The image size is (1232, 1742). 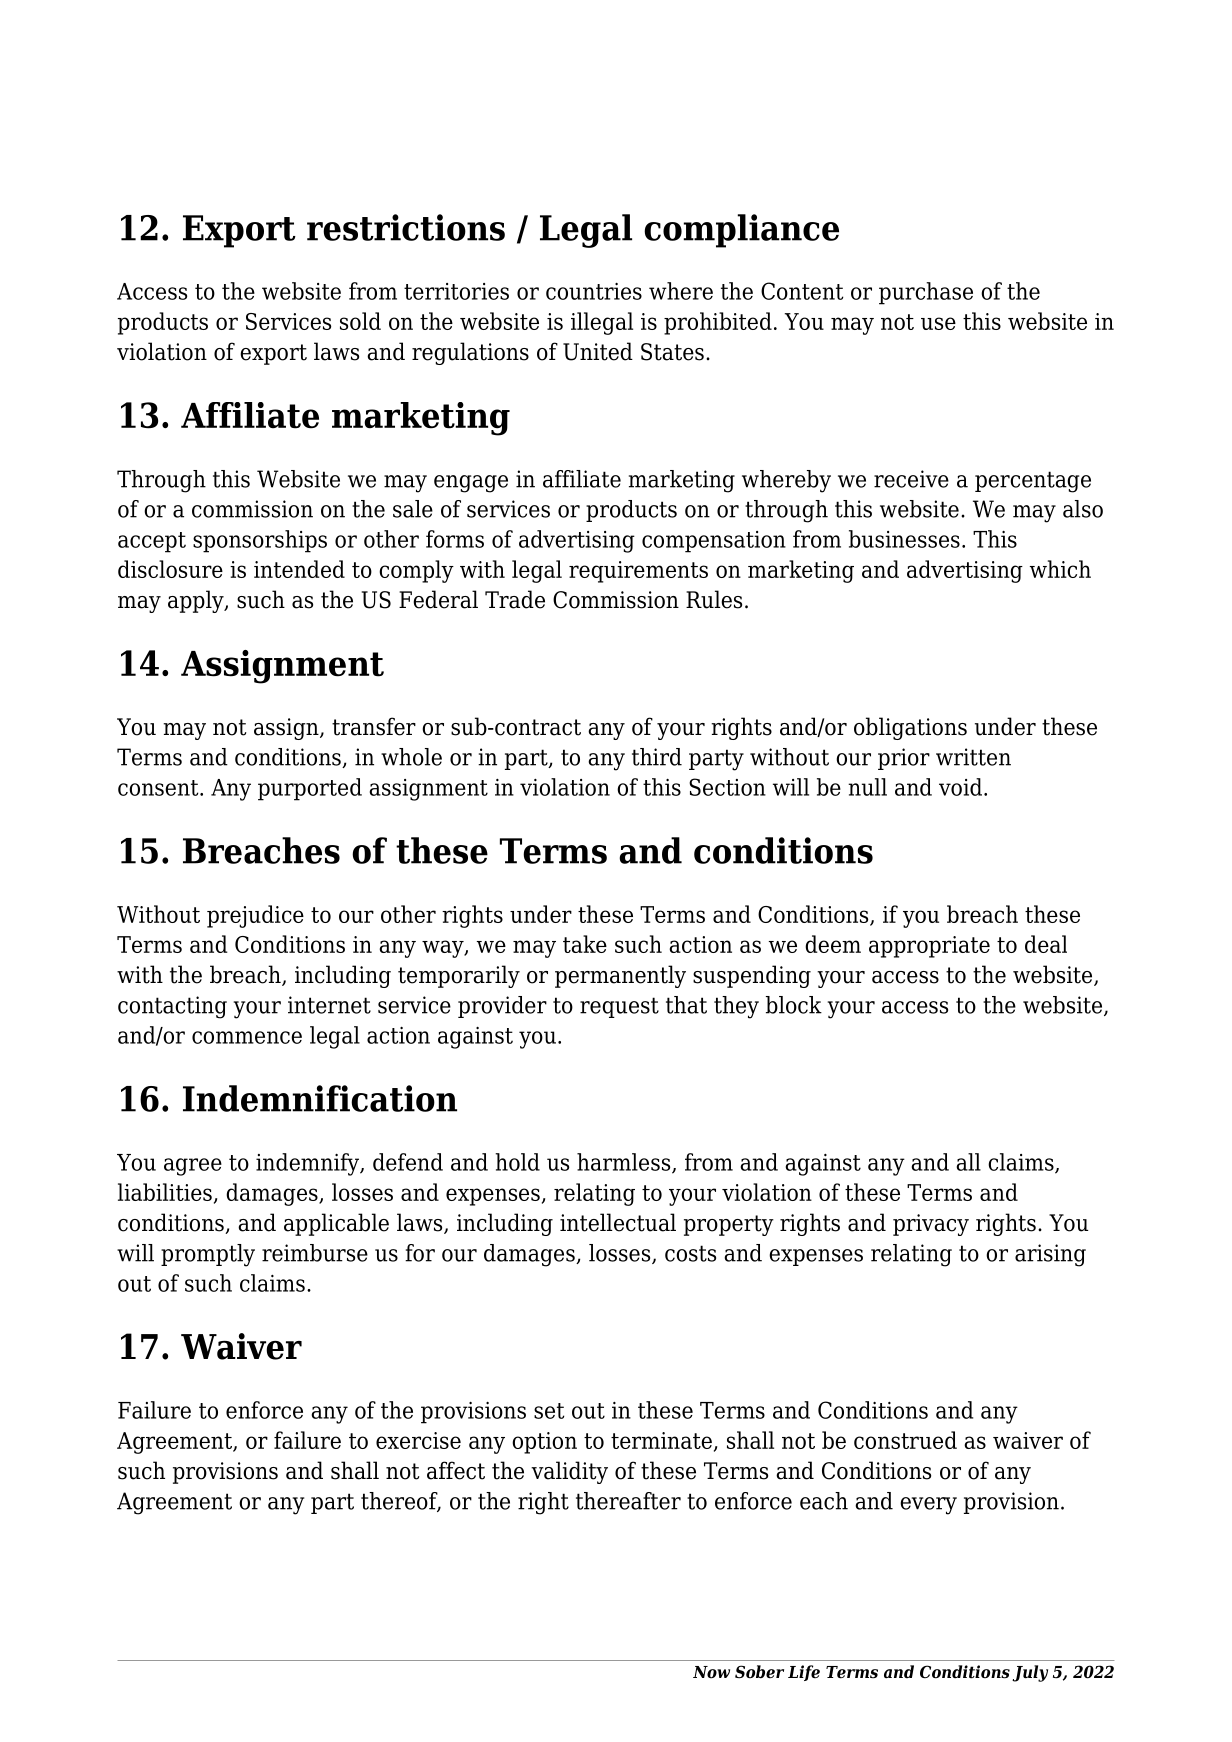 I want to click on countries, so click(x=594, y=291).
